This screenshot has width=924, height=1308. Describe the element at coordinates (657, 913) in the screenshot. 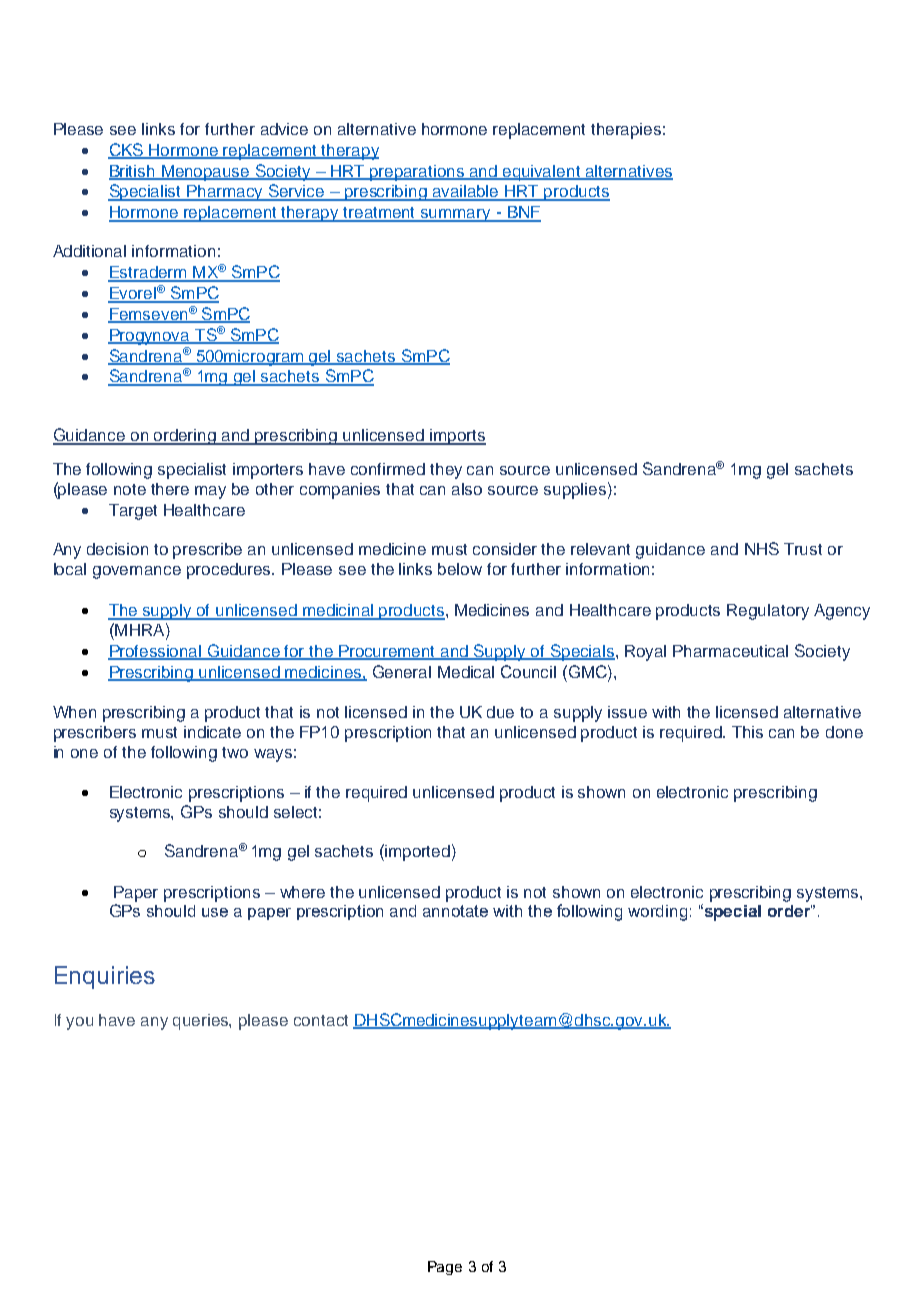

I see `wording` at that location.
